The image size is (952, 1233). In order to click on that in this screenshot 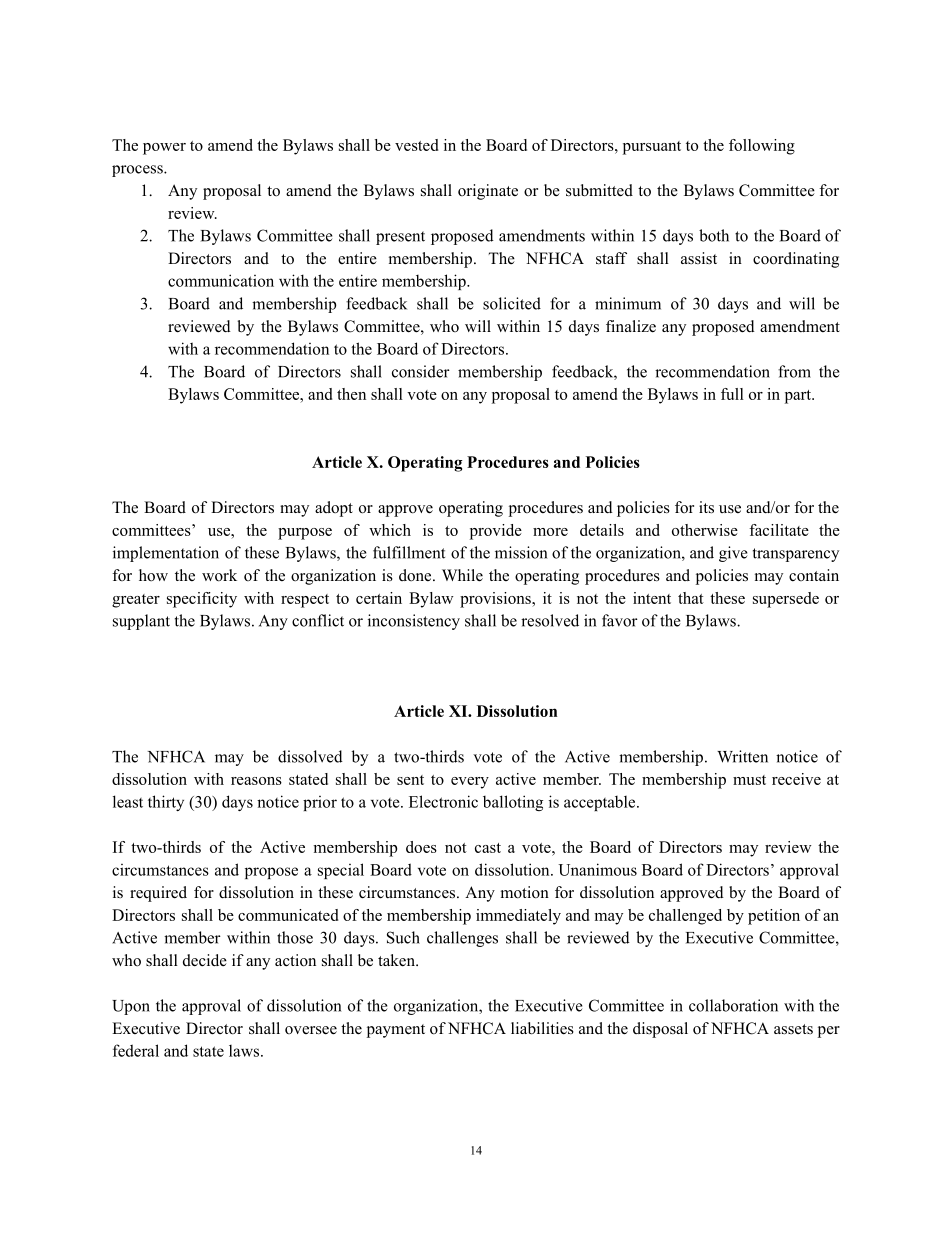, I will do `click(691, 598)`.
